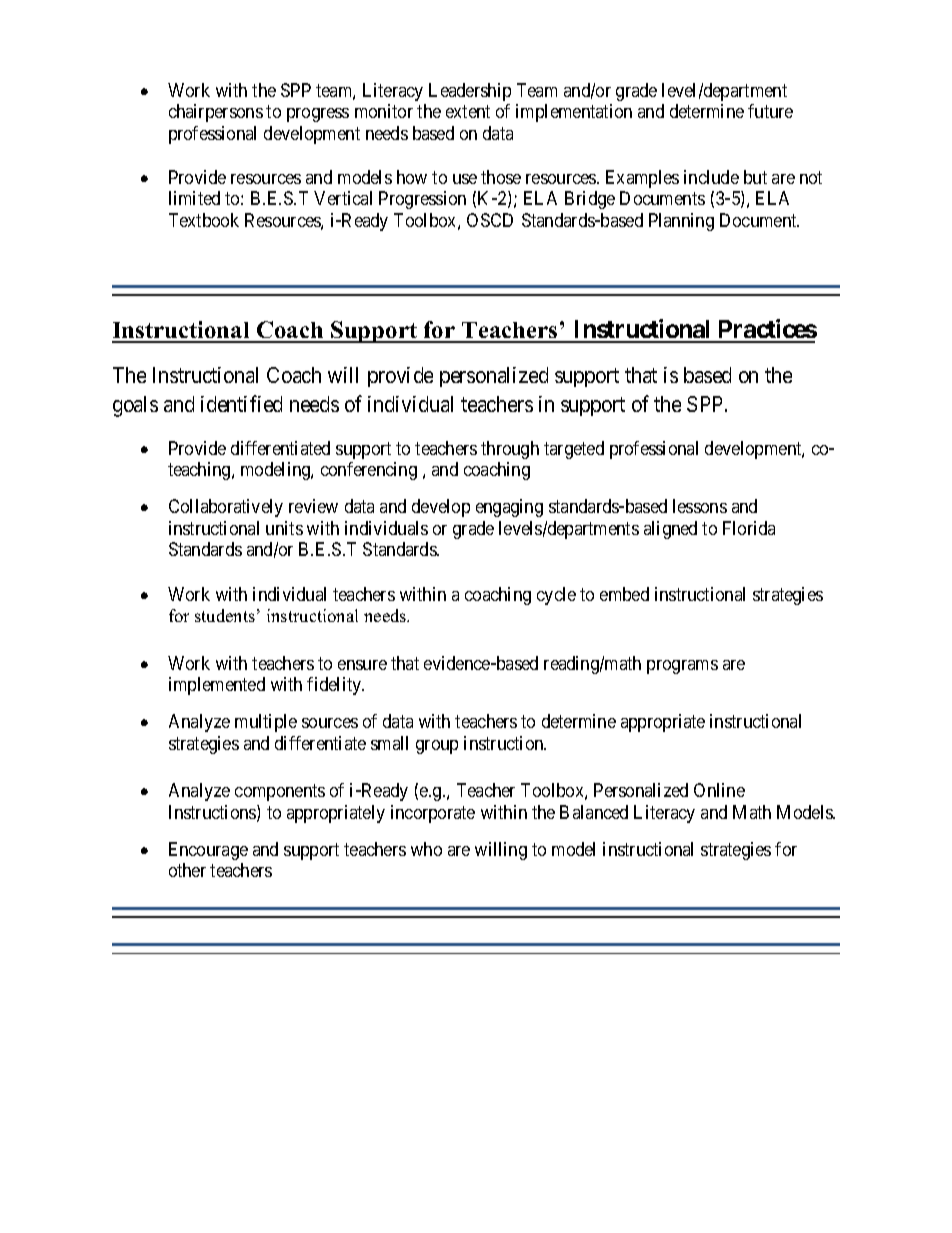 This screenshot has height=1233, width=952. I want to click on engaging, so click(509, 508).
